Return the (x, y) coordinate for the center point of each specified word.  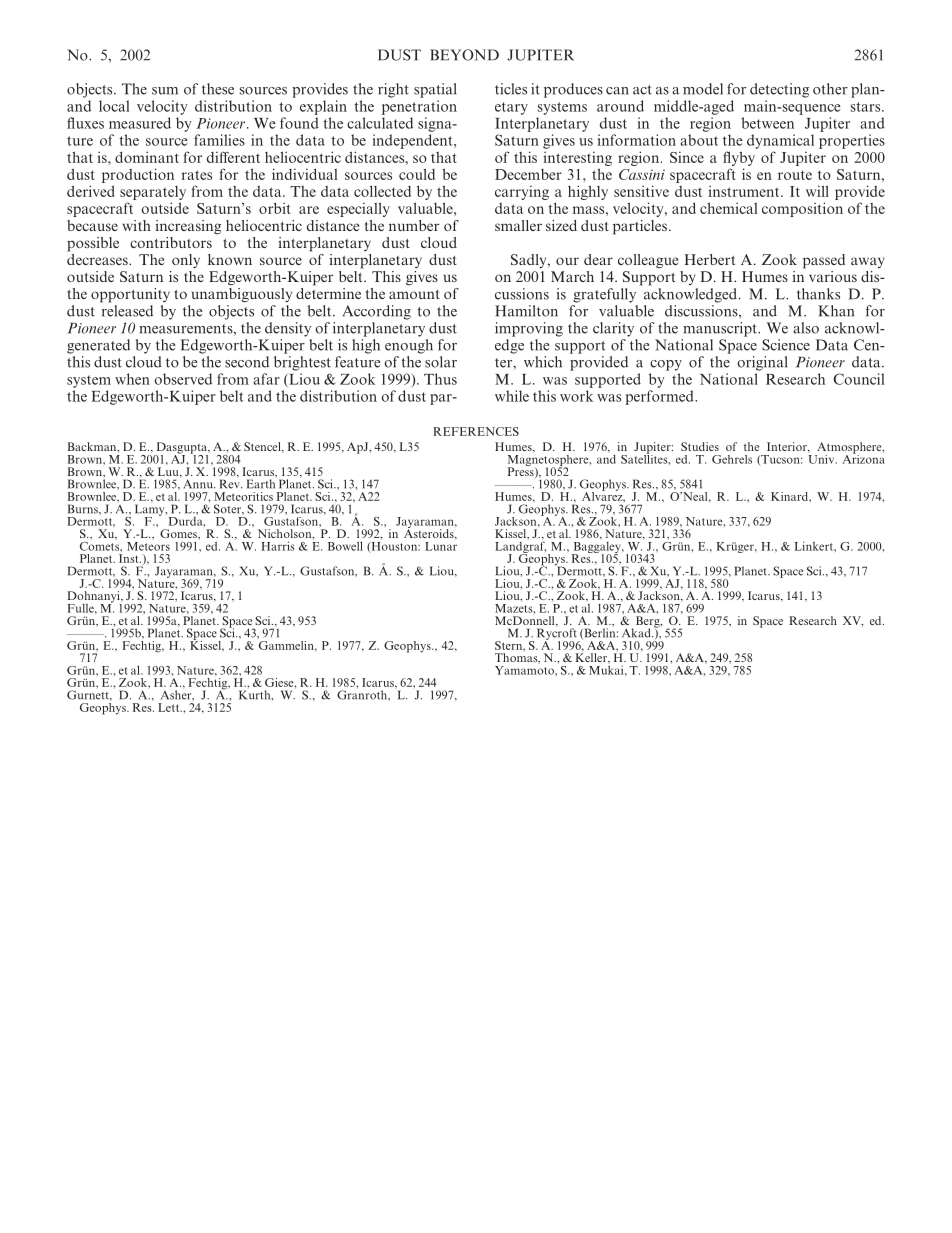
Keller (592, 657)
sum (165, 91)
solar (441, 362)
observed (183, 379)
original (762, 363)
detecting (779, 90)
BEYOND (464, 55)
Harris (277, 546)
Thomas (517, 658)
